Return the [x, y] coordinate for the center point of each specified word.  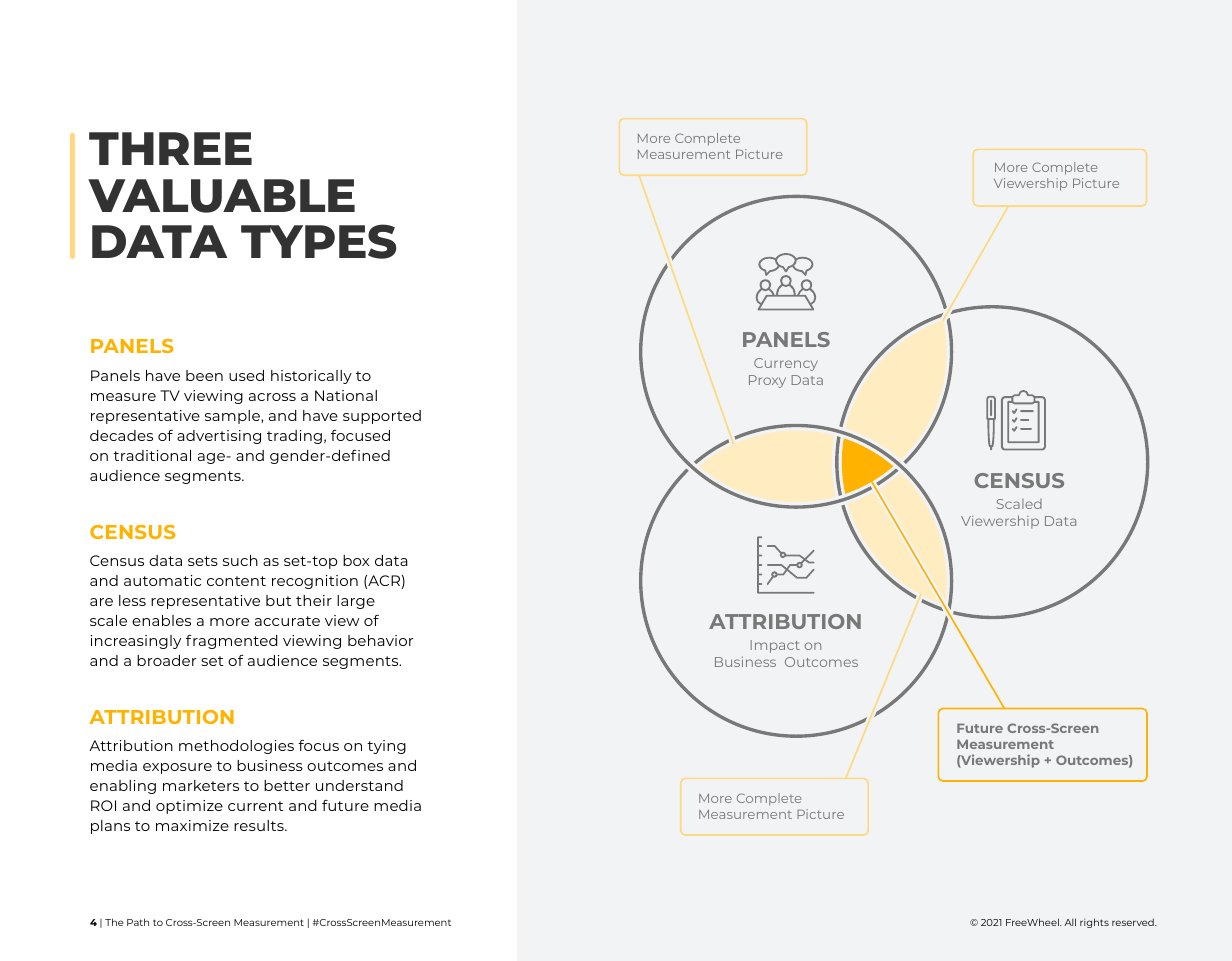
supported [382, 417]
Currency [786, 364]
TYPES [318, 241]
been [204, 375]
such [240, 560]
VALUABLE [221, 196]
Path [138, 922]
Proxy [767, 381]
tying [386, 747]
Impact [775, 646]
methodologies [236, 747]
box [356, 560]
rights [1094, 923]
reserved [1134, 922]
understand [359, 785]
